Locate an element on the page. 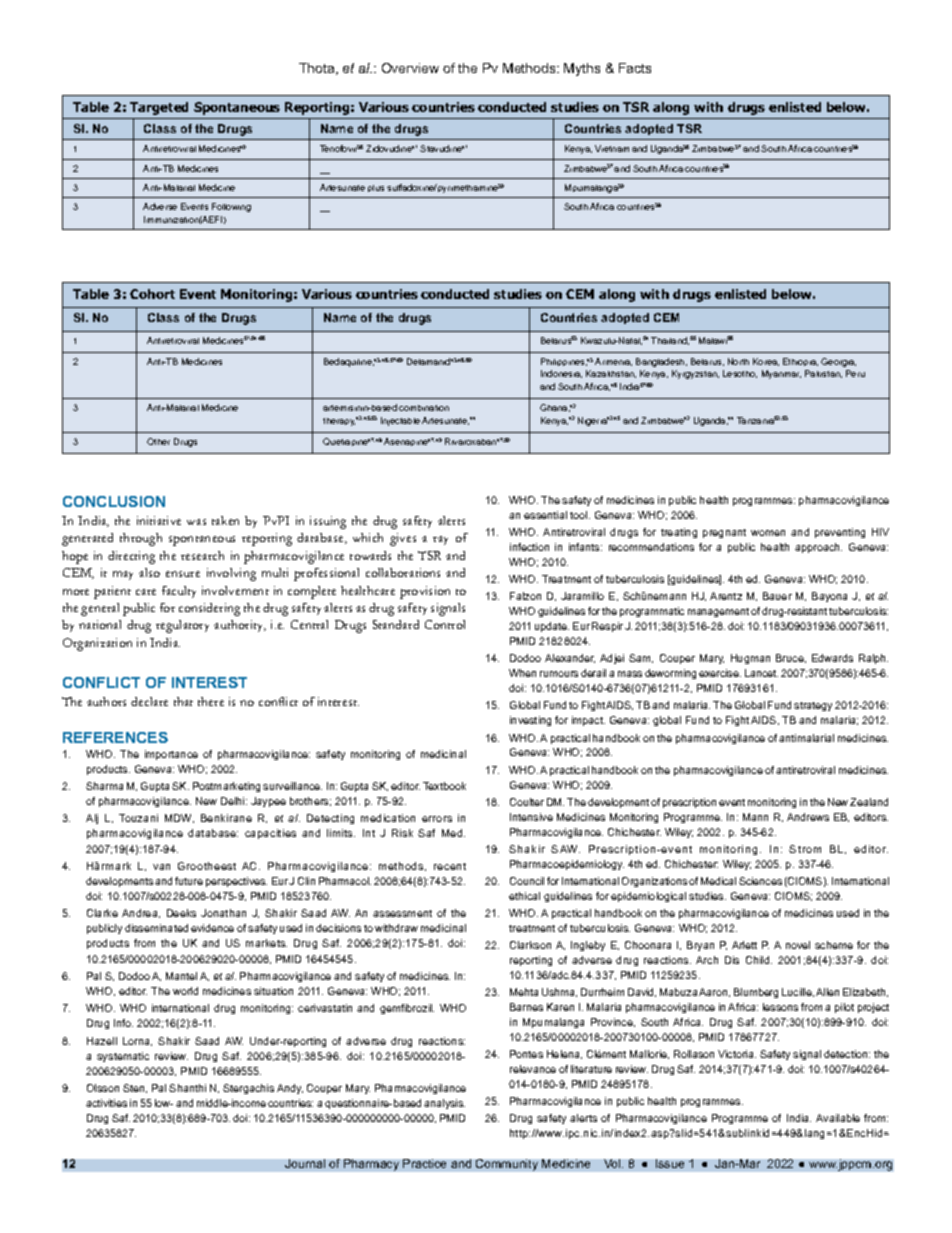  Overview is located at coordinates (410, 68).
